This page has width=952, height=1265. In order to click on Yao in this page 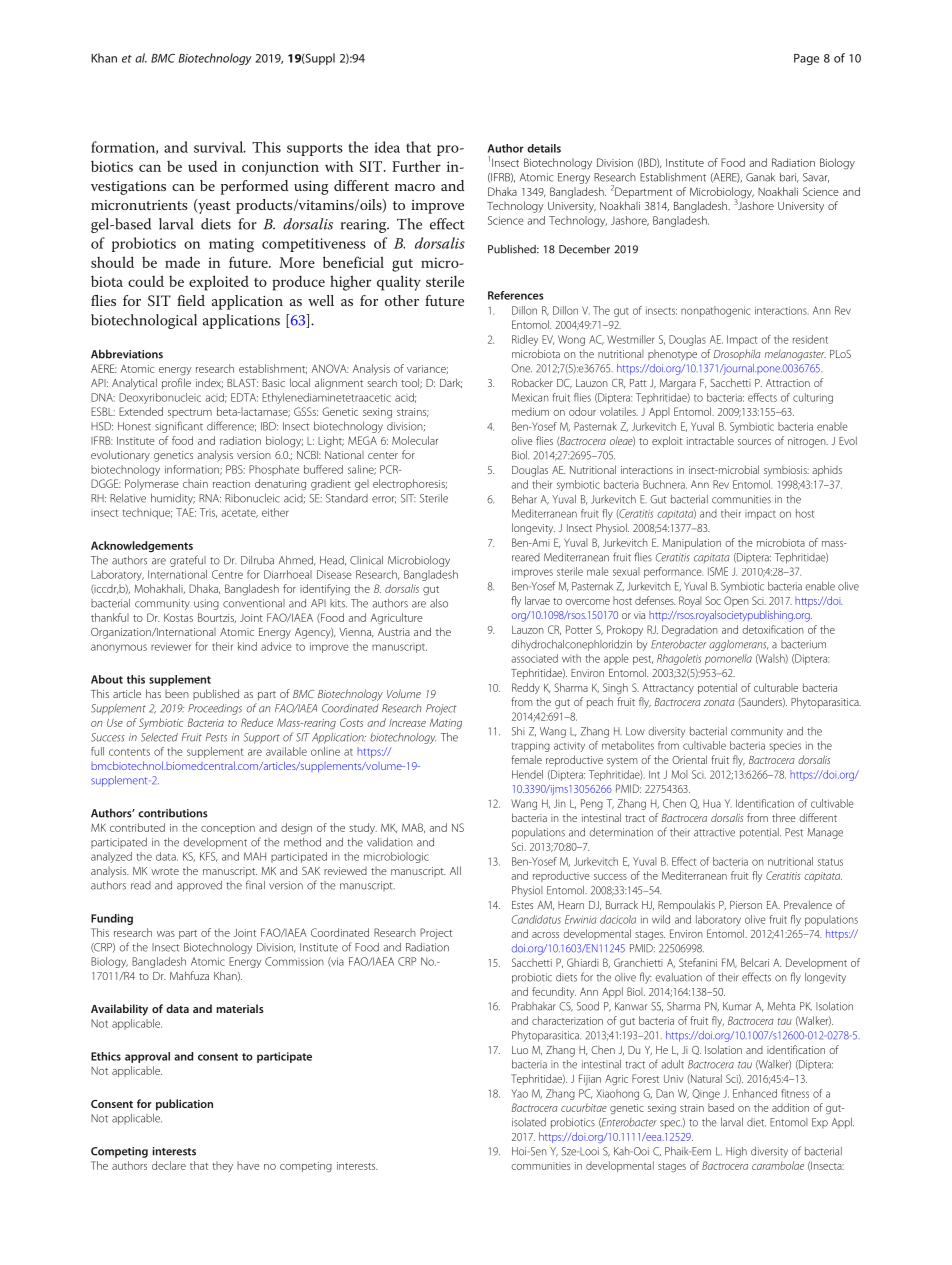, I will do `click(519, 1093)`.
